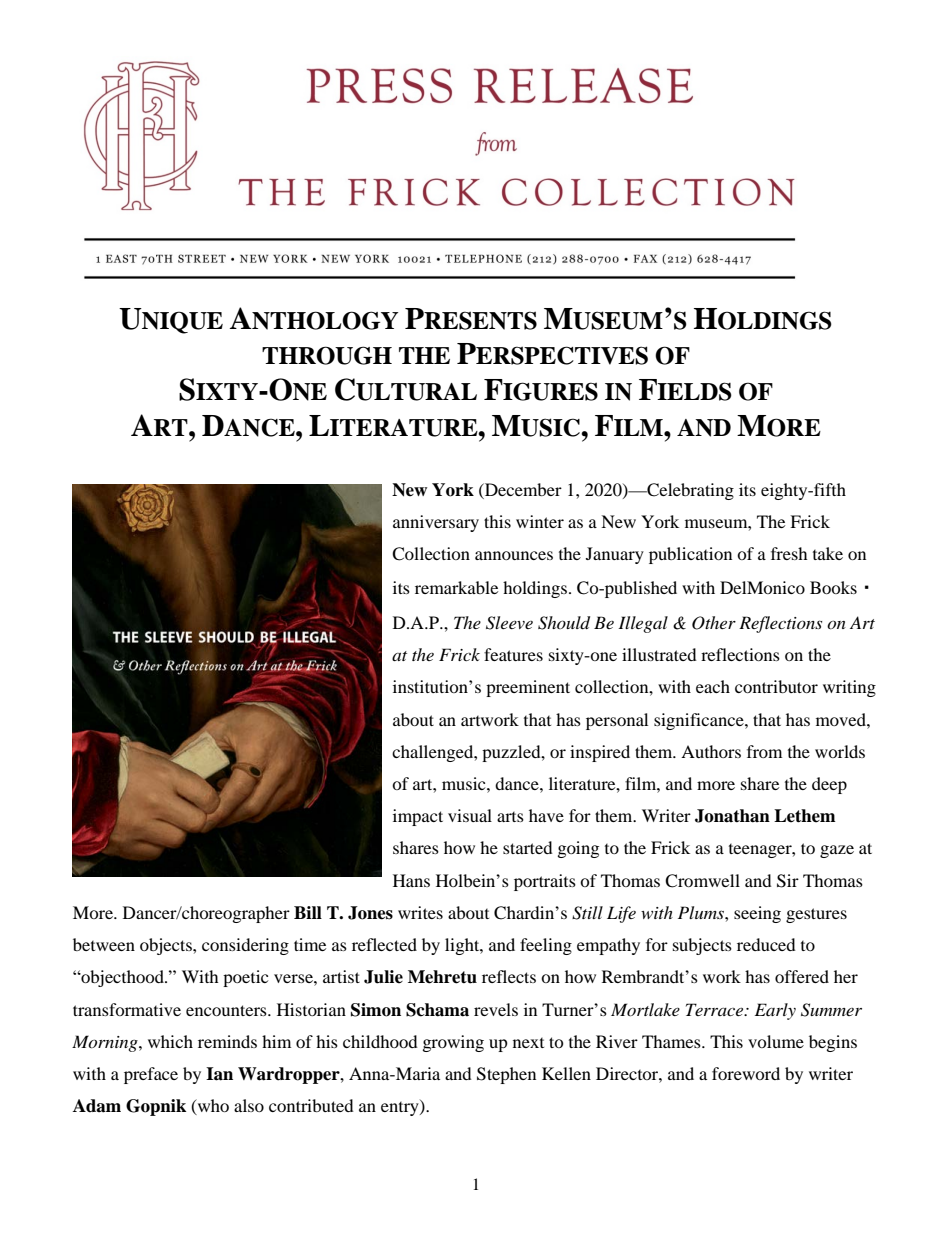  What do you see at coordinates (327, 355) in the document?
I see `THROUGH` at bounding box center [327, 355].
